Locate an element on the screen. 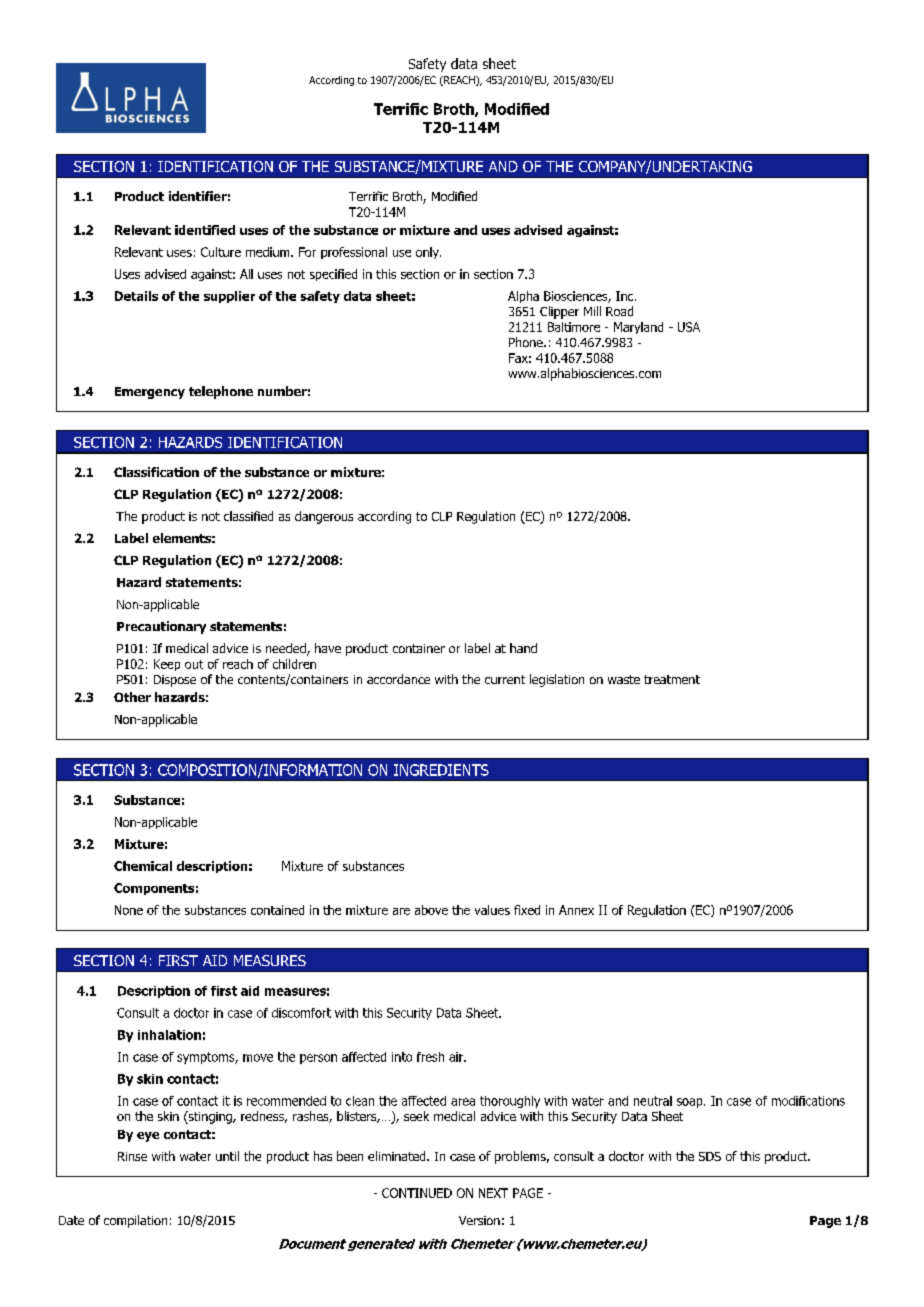  Details is located at coordinates (136, 296).
